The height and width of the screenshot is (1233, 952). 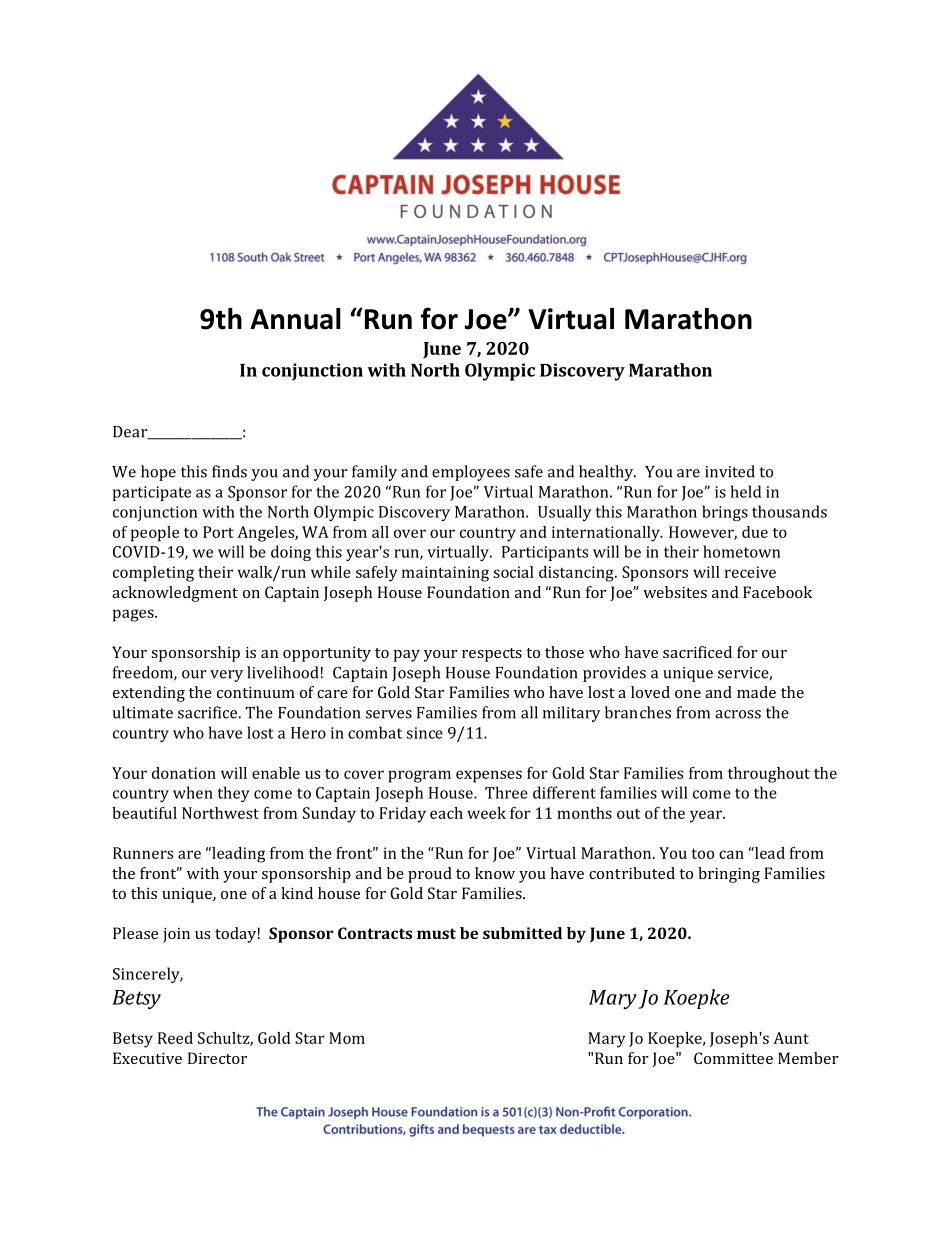 I want to click on employees, so click(x=471, y=473).
